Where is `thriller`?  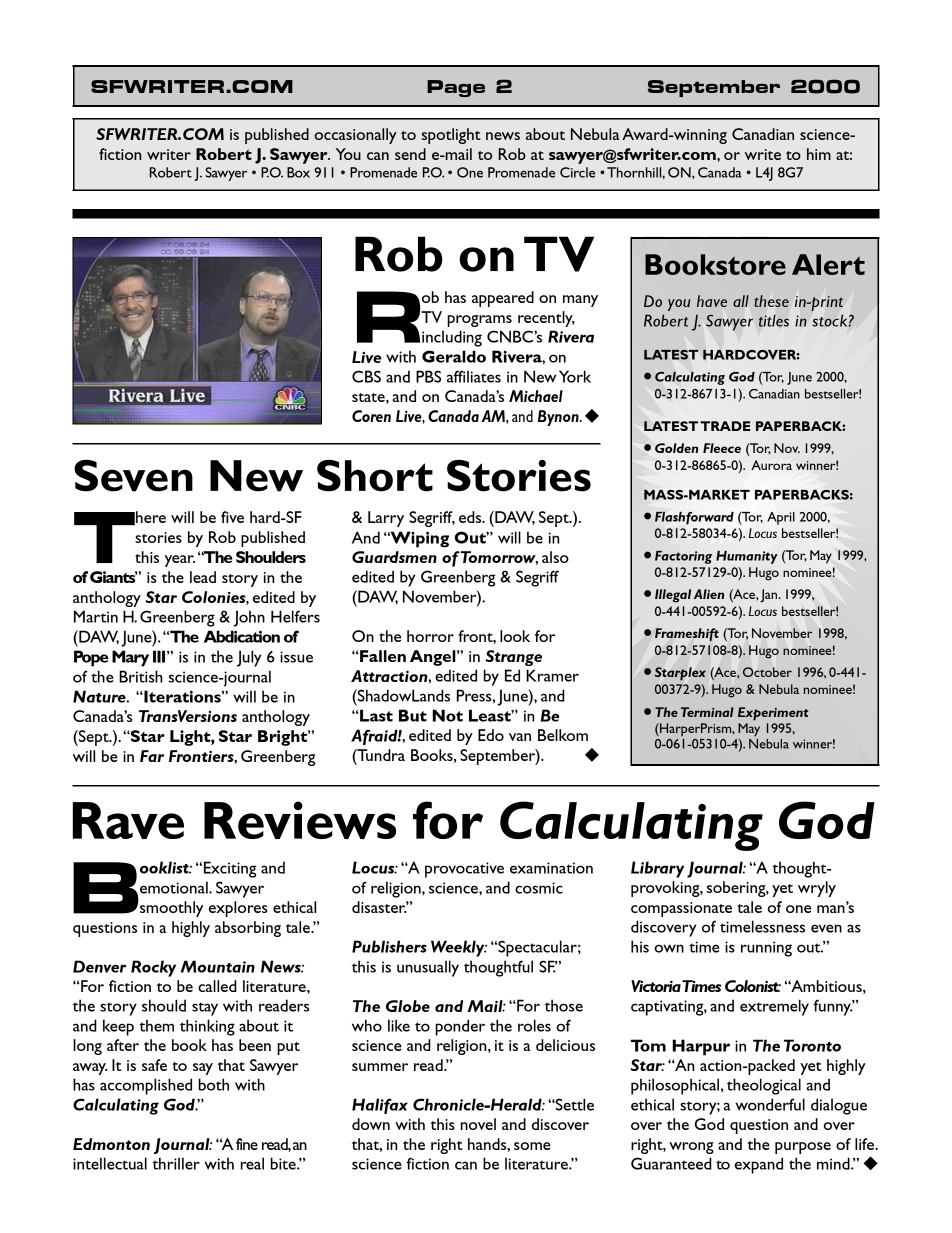
thriller is located at coordinates (176, 1163).
